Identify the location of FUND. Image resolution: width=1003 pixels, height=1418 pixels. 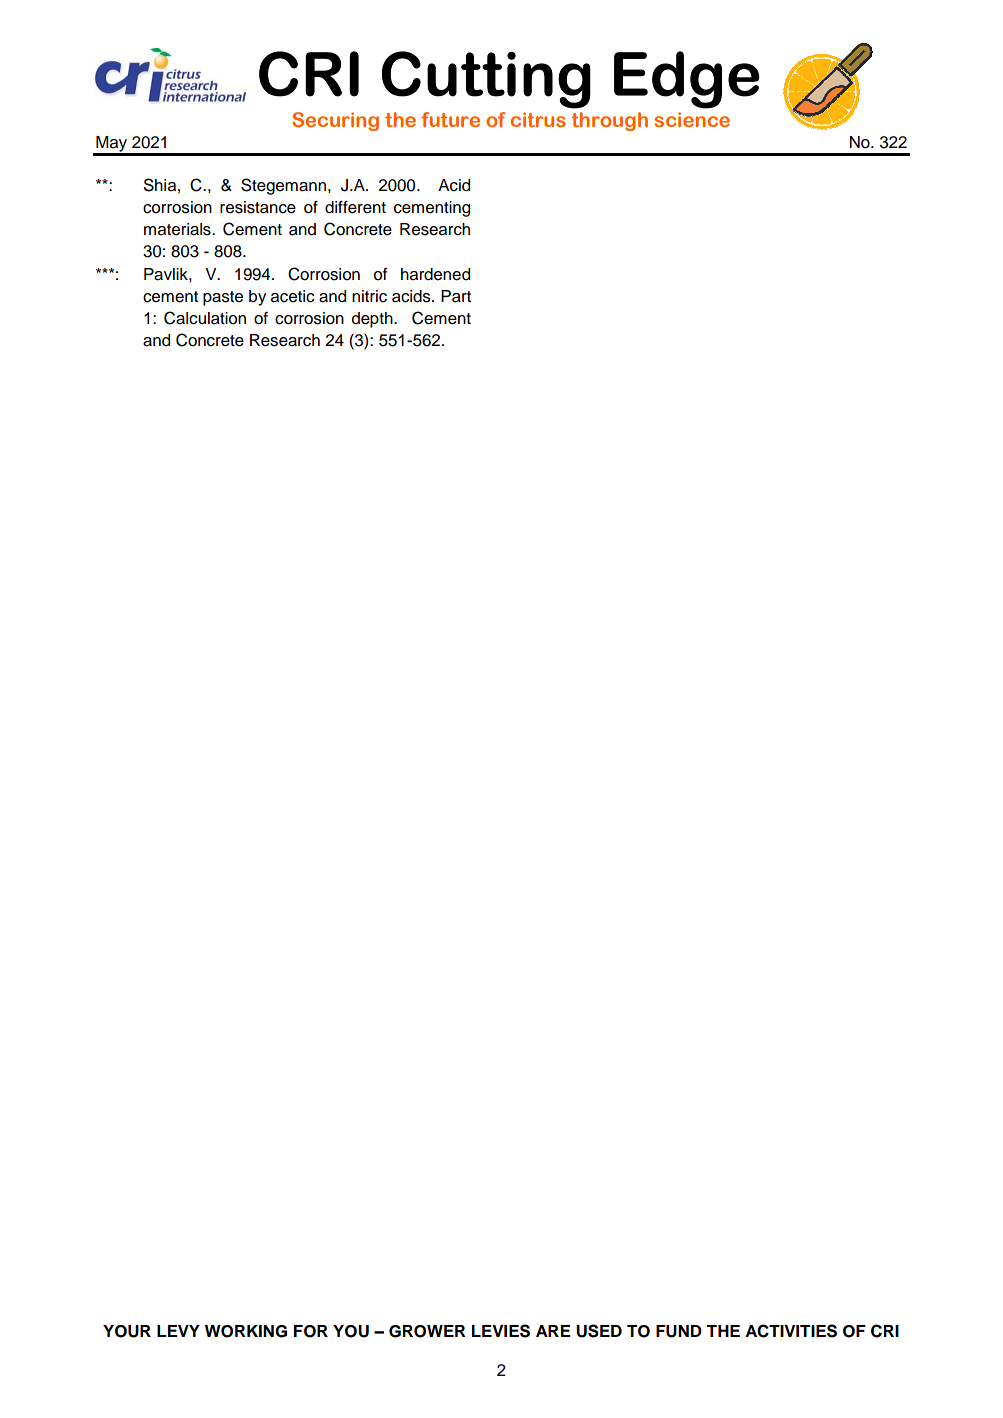
(679, 1331).
